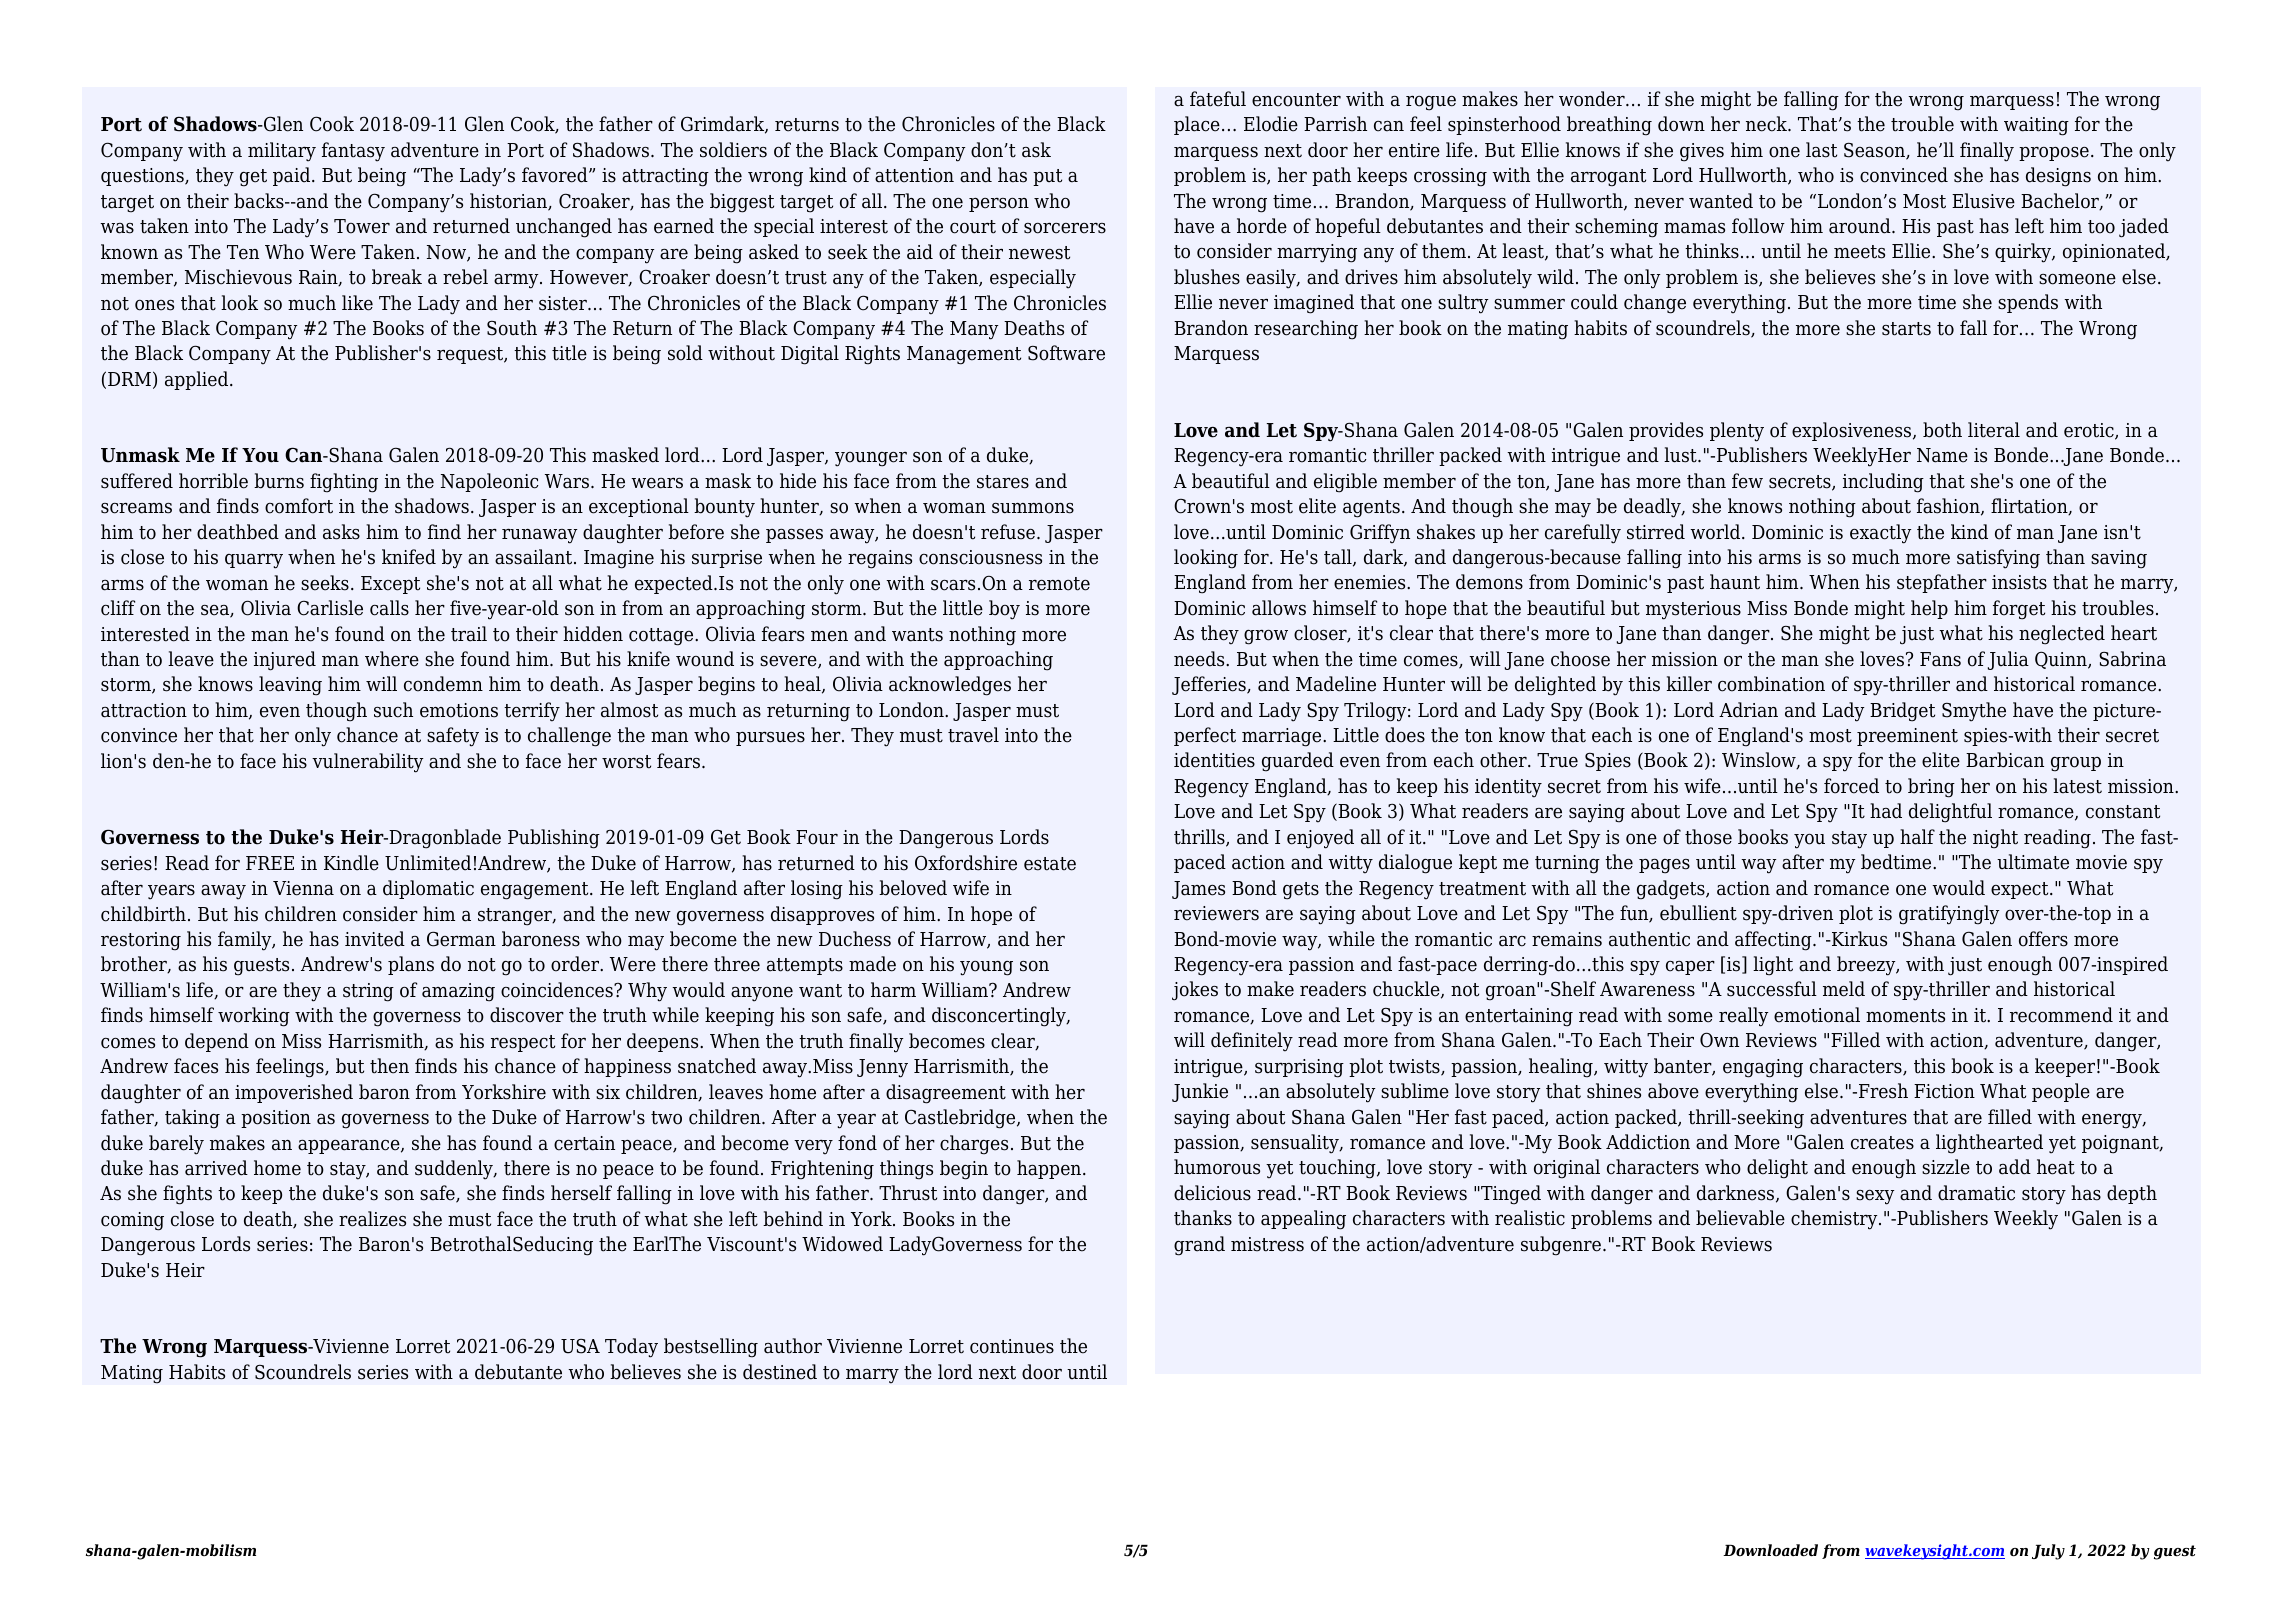 This screenshot has width=2282, height=1614. What do you see at coordinates (353, 152) in the screenshot?
I see `fantasy` at bounding box center [353, 152].
